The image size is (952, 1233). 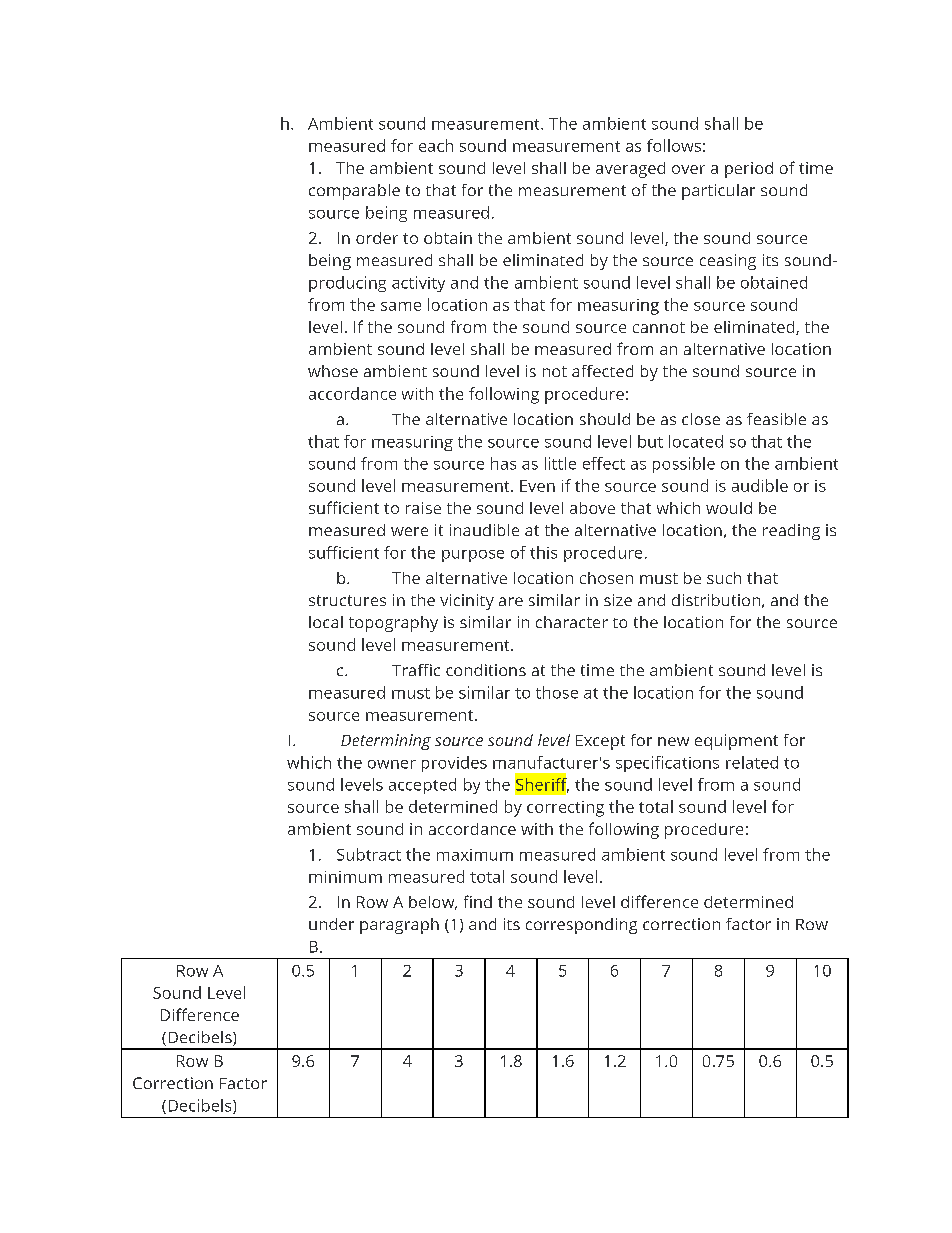 I want to click on comparable, so click(x=354, y=192).
